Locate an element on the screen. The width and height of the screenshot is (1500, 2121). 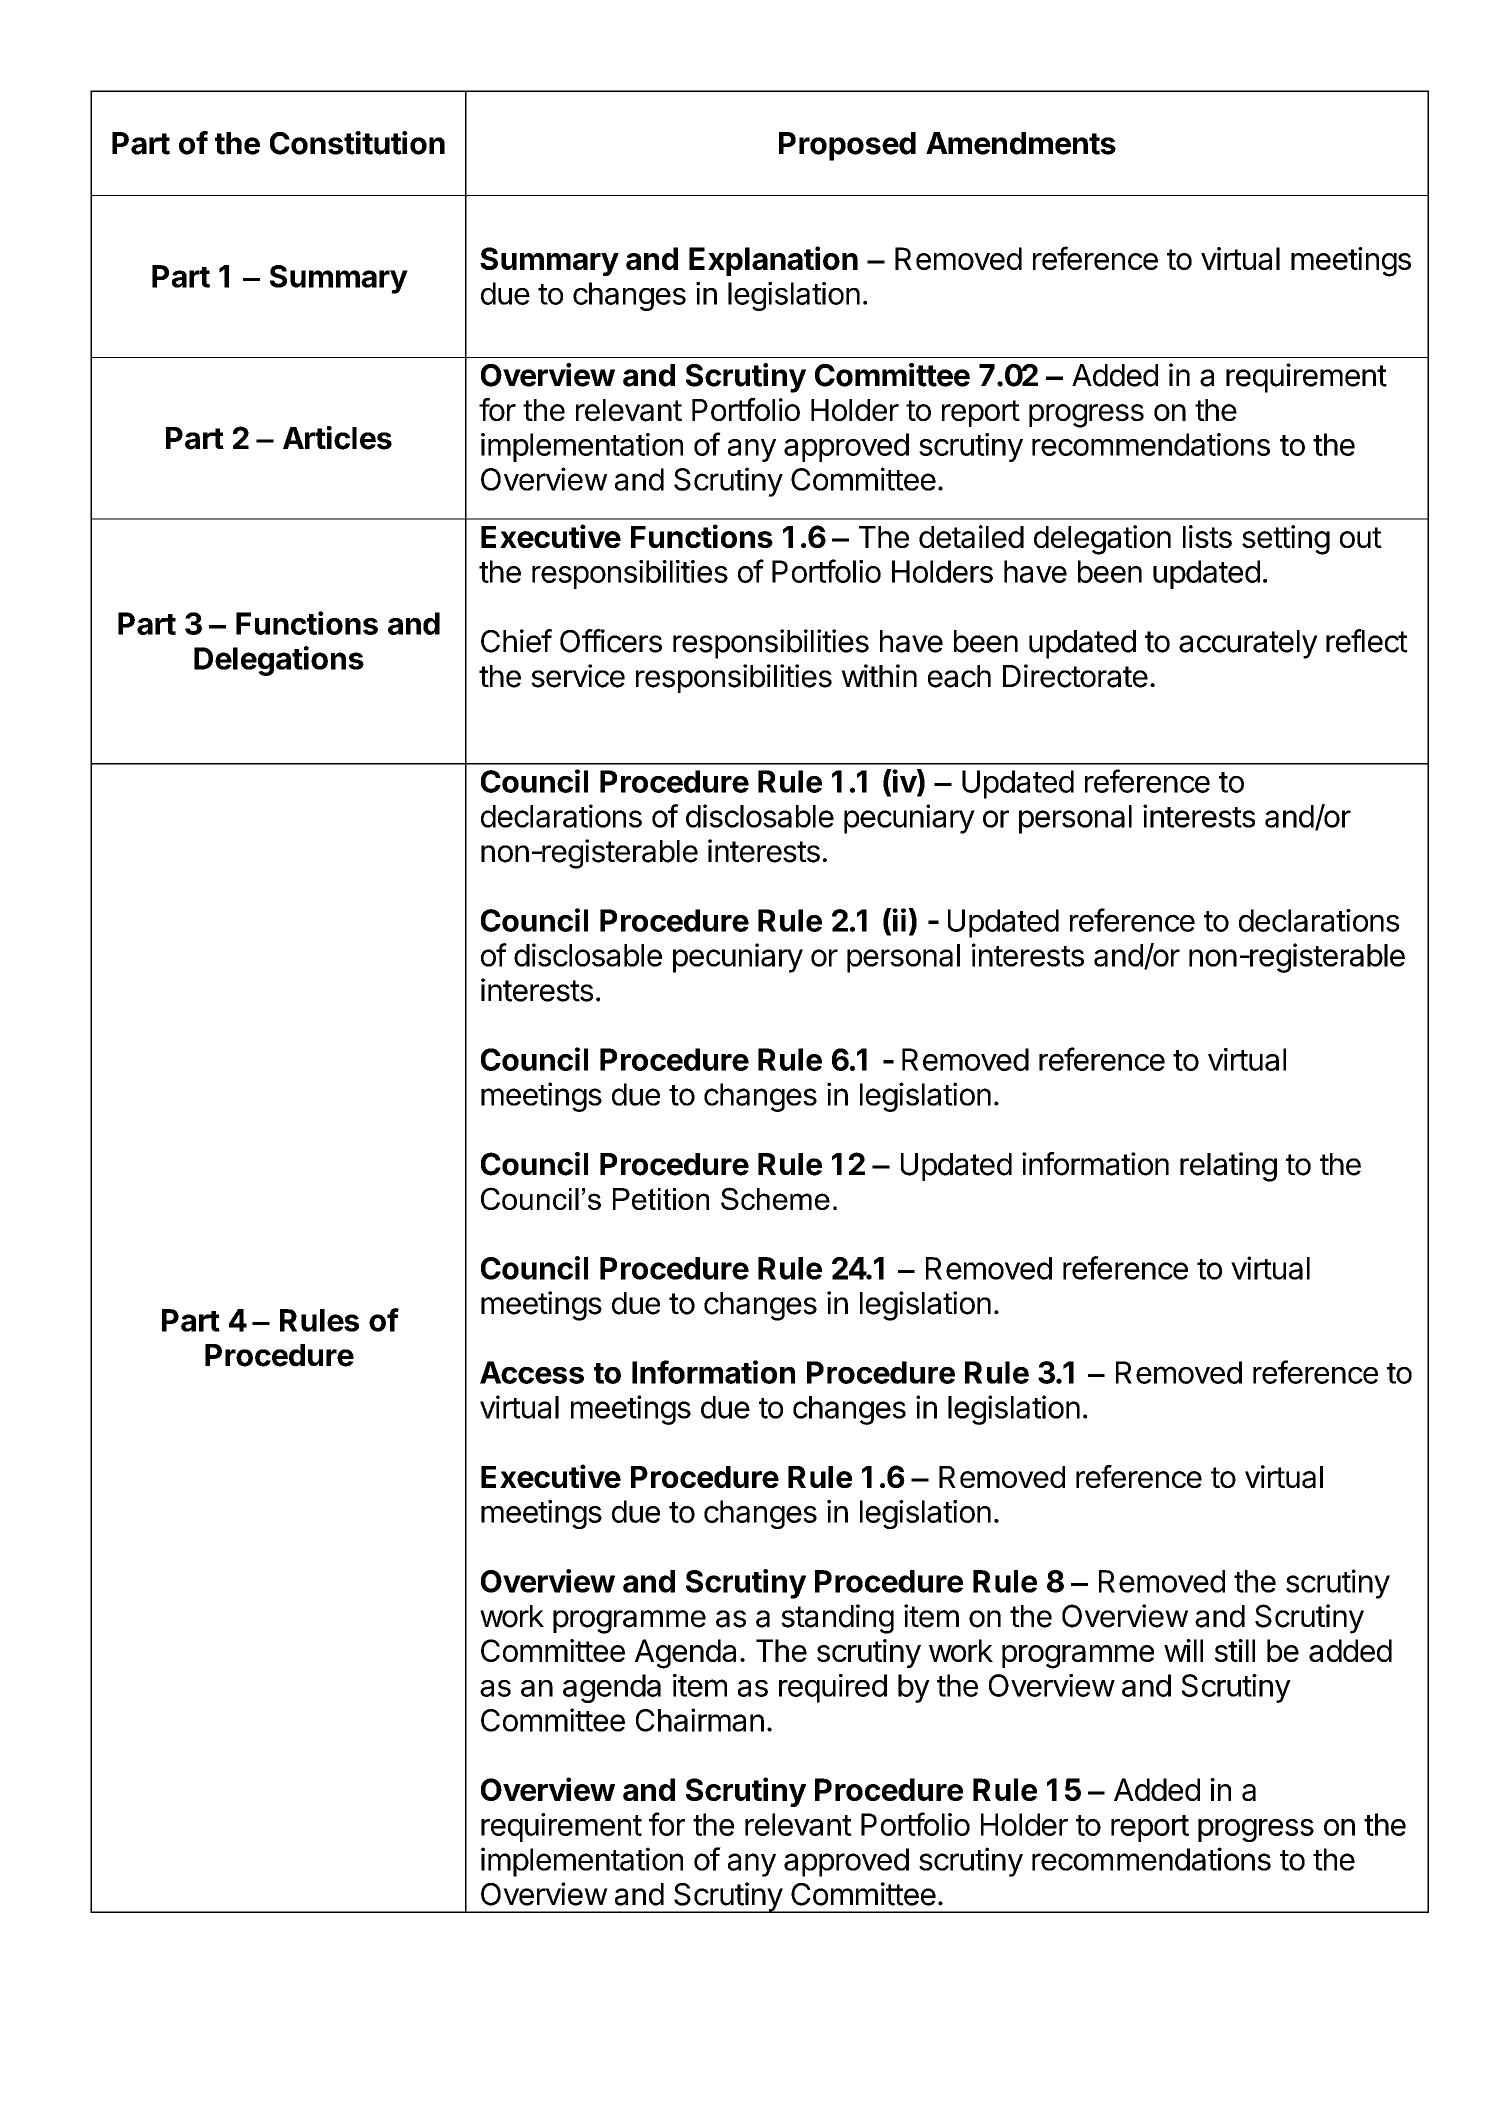
Constitution is located at coordinates (357, 143).
